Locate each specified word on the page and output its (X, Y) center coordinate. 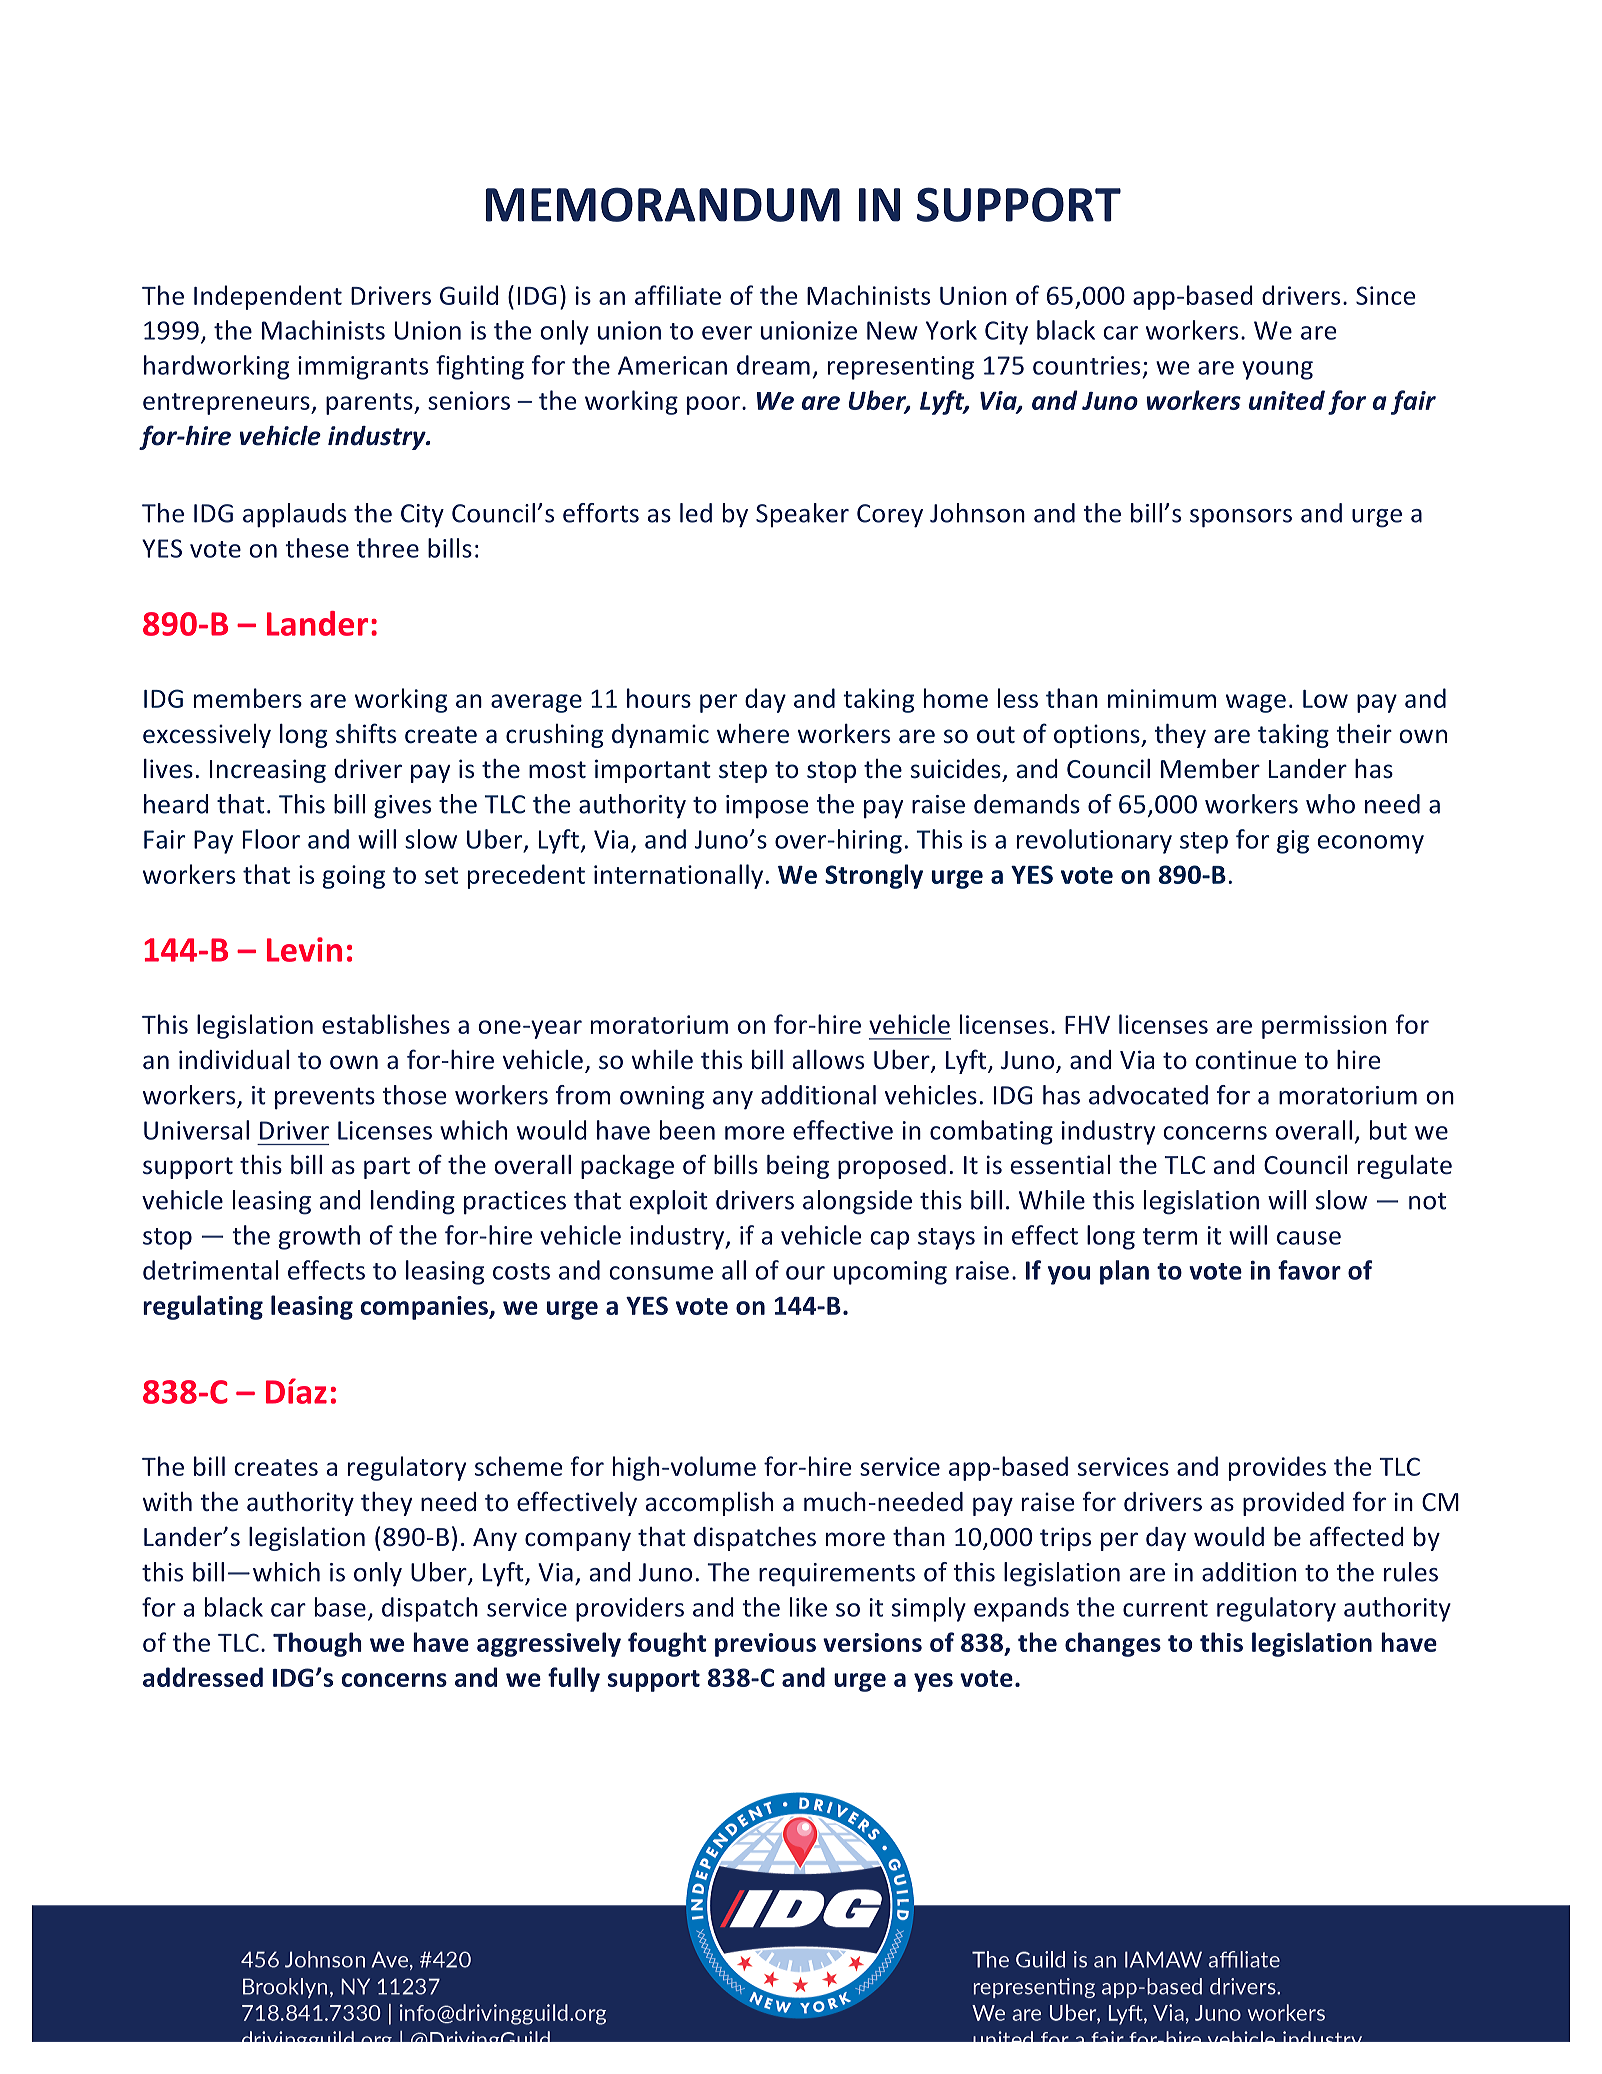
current (1165, 1608)
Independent (268, 297)
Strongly (874, 876)
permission (1324, 1027)
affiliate (678, 295)
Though (317, 1644)
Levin (304, 949)
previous (765, 1645)
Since (1385, 295)
